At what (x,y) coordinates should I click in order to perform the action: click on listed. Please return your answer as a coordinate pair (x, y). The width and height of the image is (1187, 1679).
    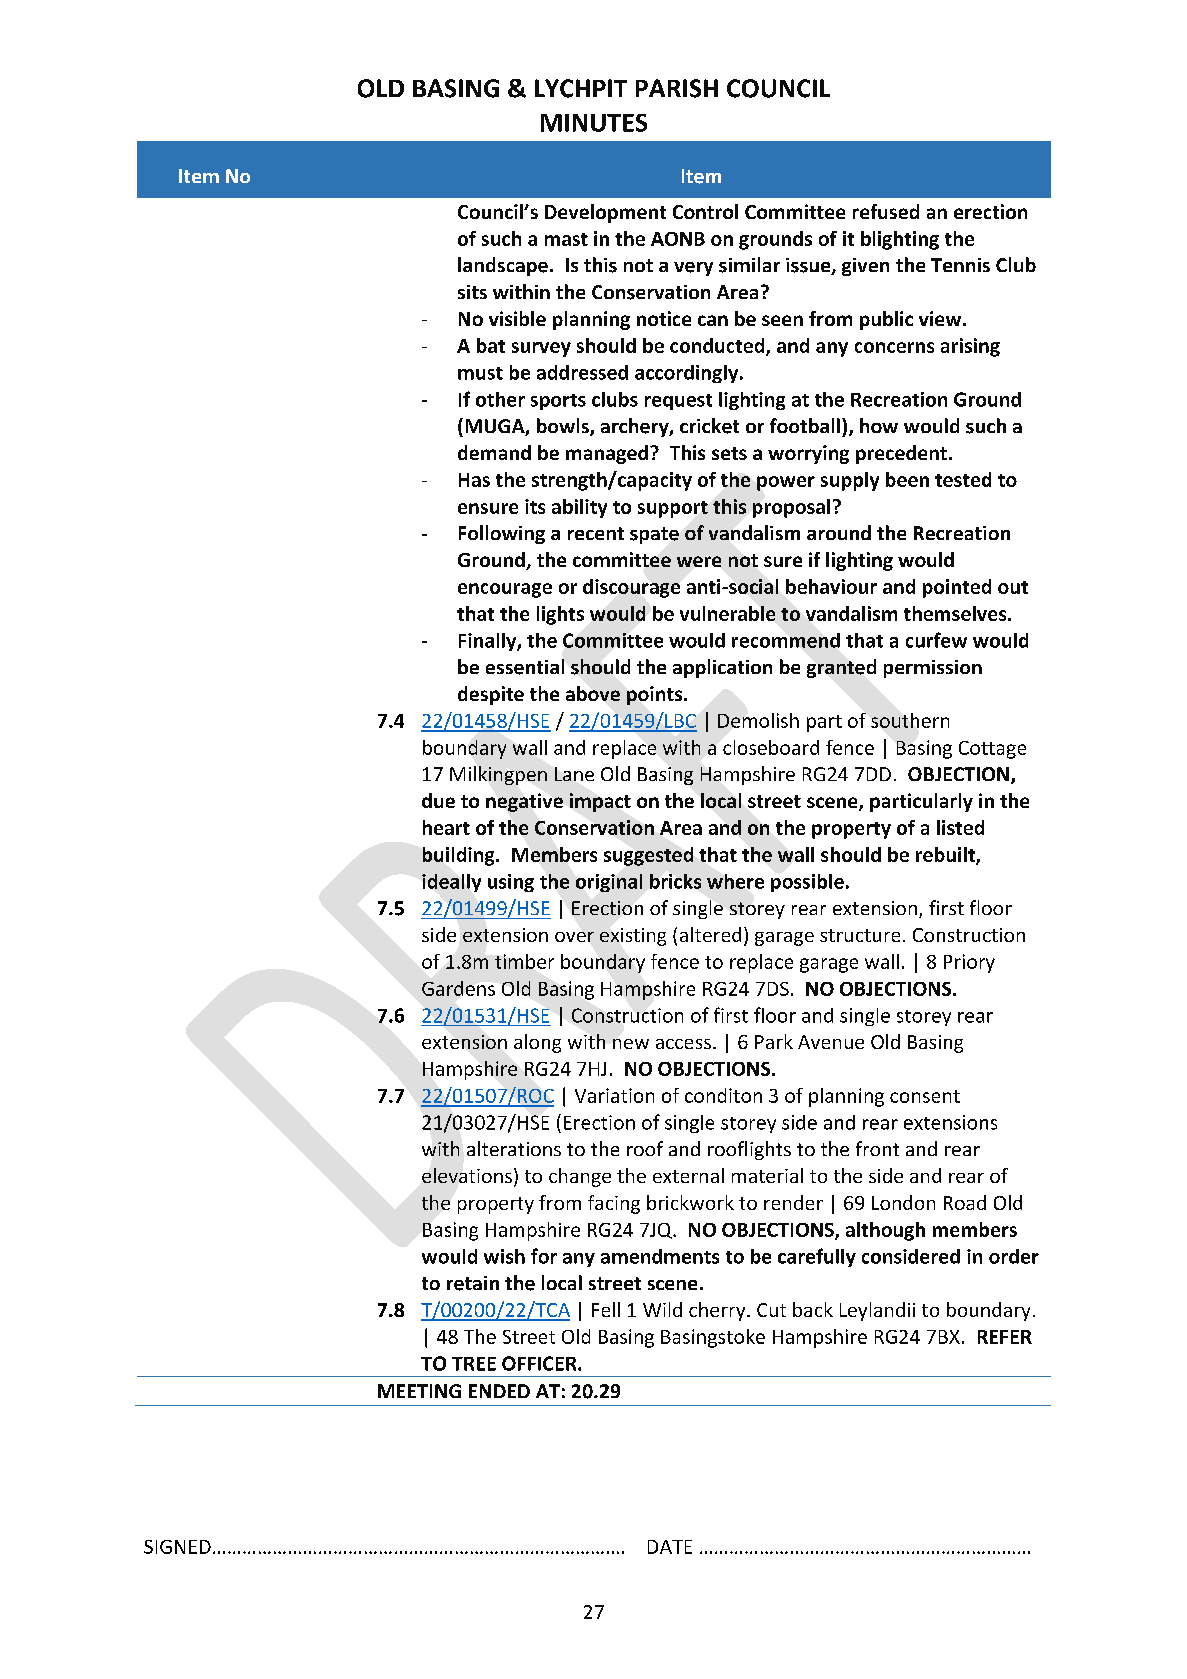
    Looking at the image, I should click on (960, 827).
